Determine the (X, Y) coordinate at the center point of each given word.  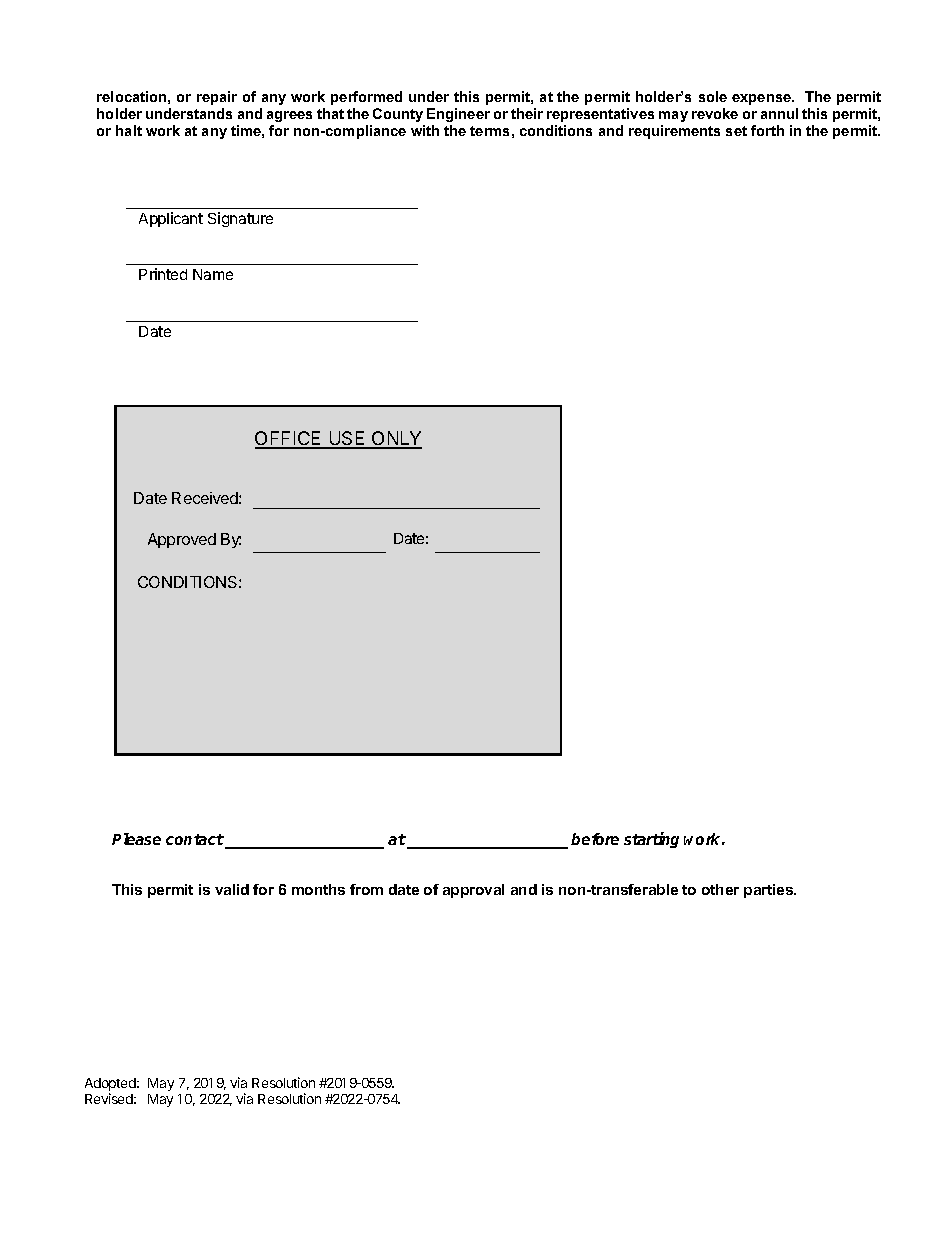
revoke (715, 113)
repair (217, 98)
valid (232, 889)
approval (473, 891)
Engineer (458, 115)
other (720, 889)
